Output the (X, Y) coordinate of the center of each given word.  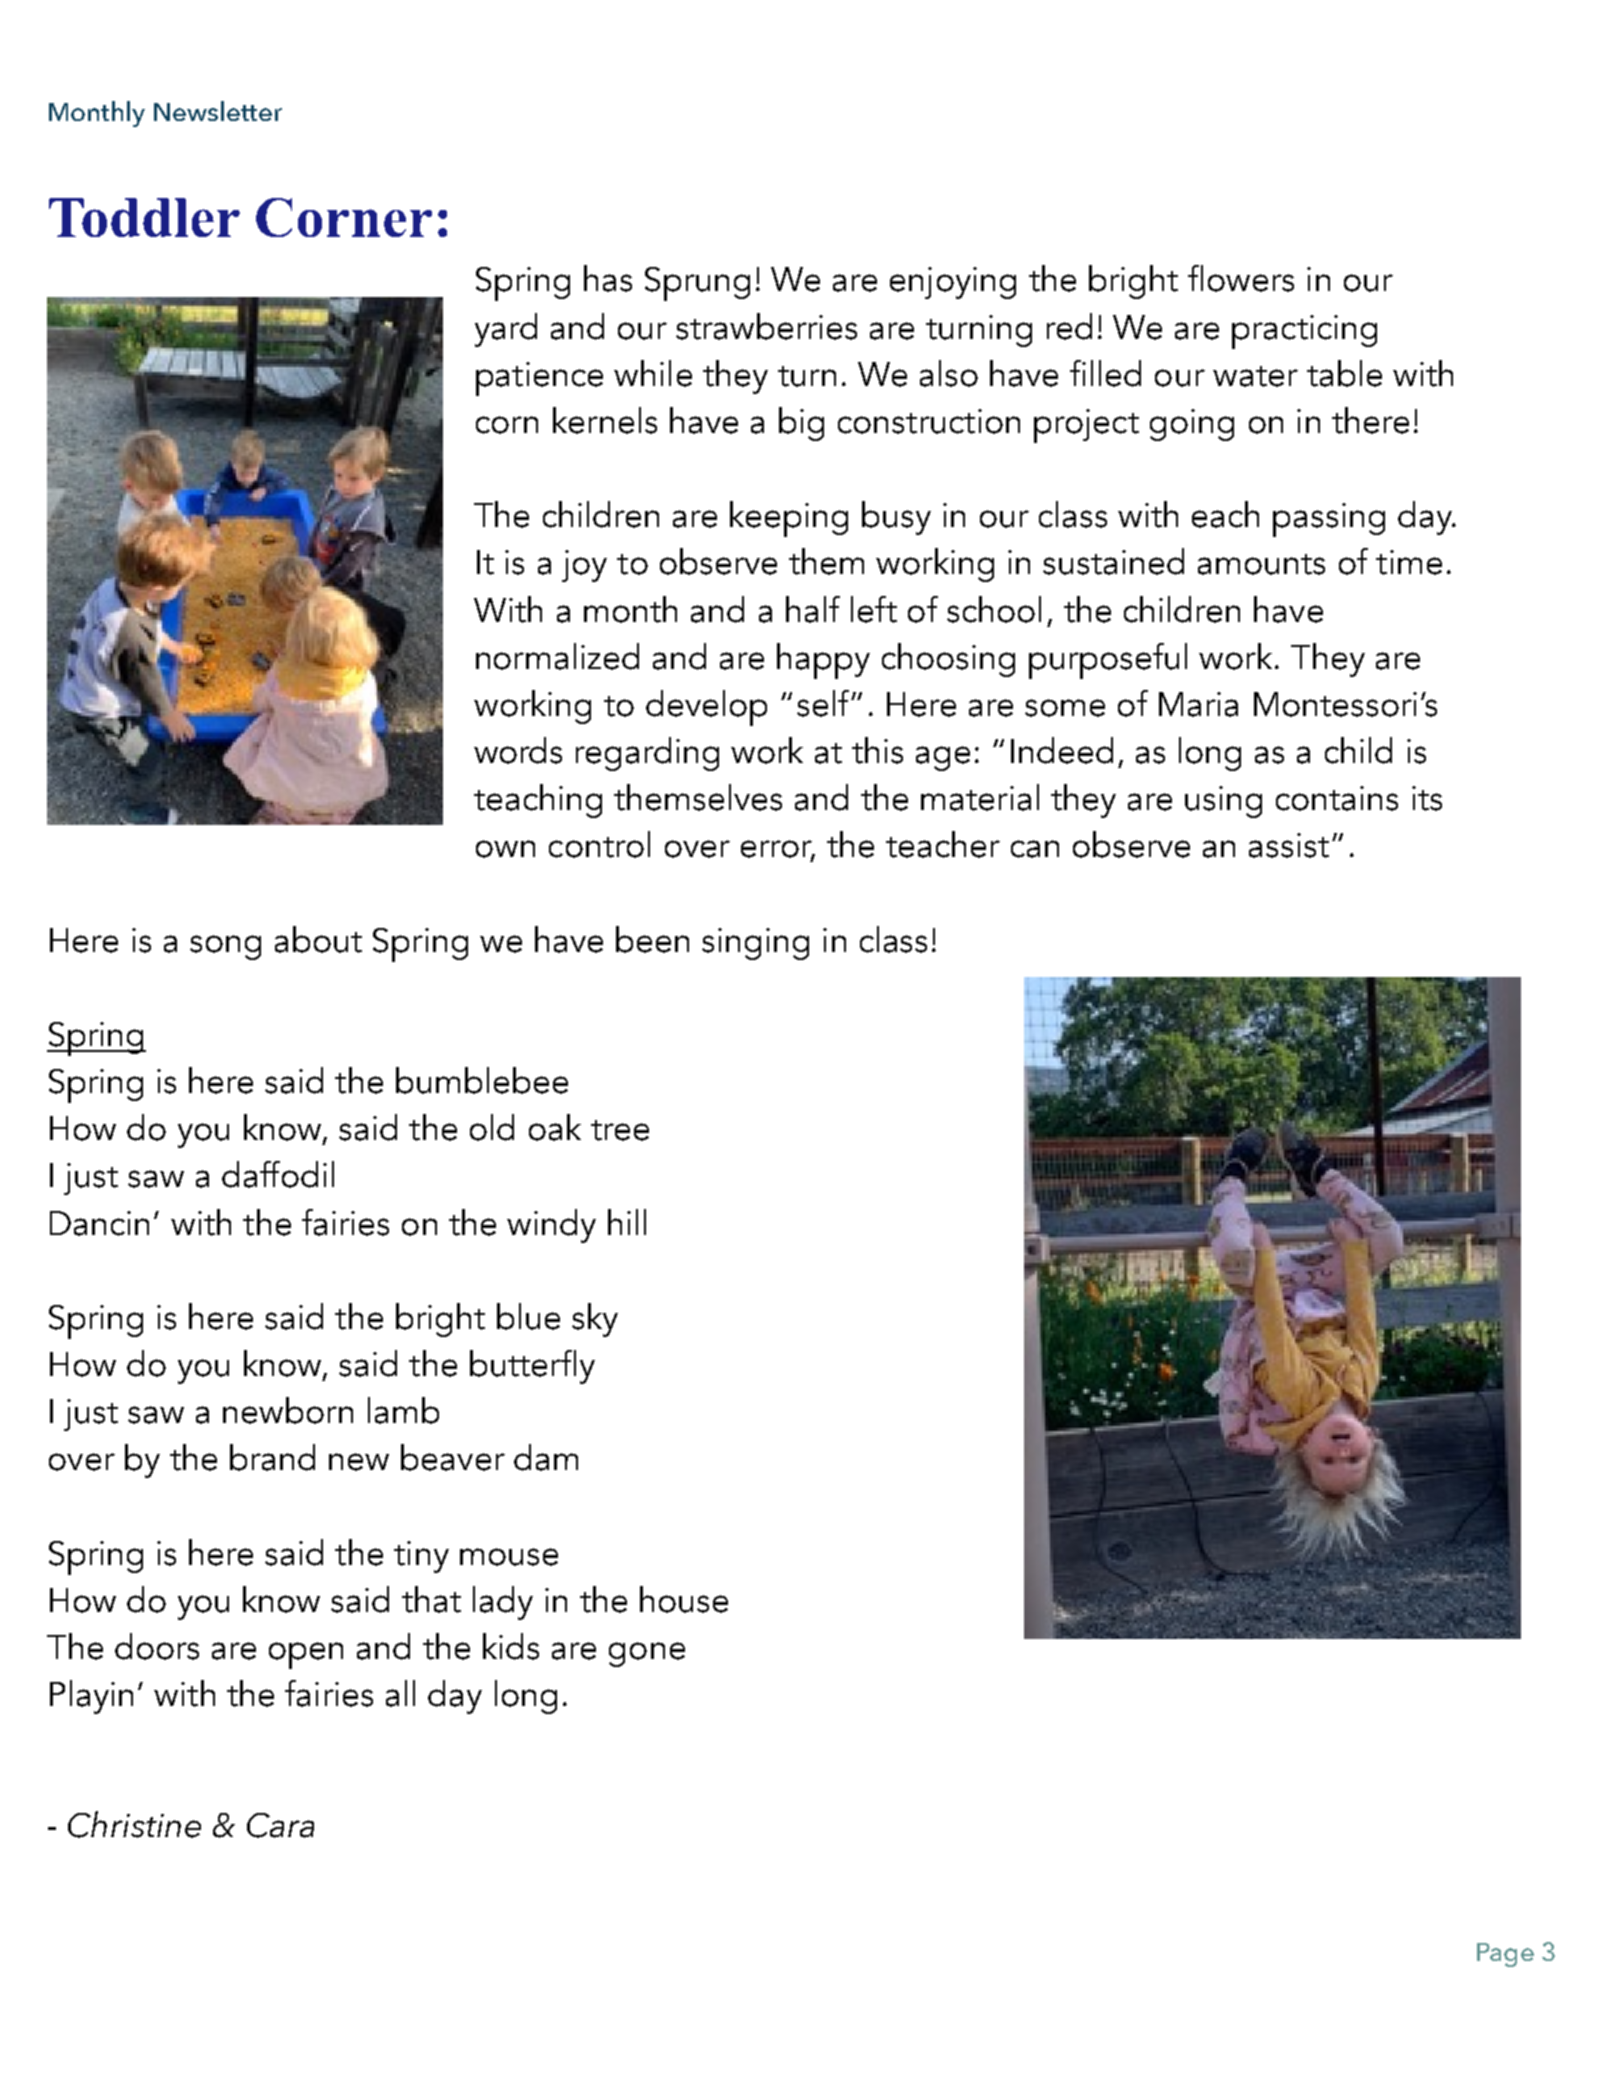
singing (755, 944)
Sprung (697, 284)
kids (511, 1646)
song (225, 947)
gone (647, 1654)
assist (1289, 845)
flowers (1241, 278)
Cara (280, 1825)
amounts (1261, 564)
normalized (557, 656)
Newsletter (218, 111)
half (813, 609)
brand (272, 1457)
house (684, 1599)
